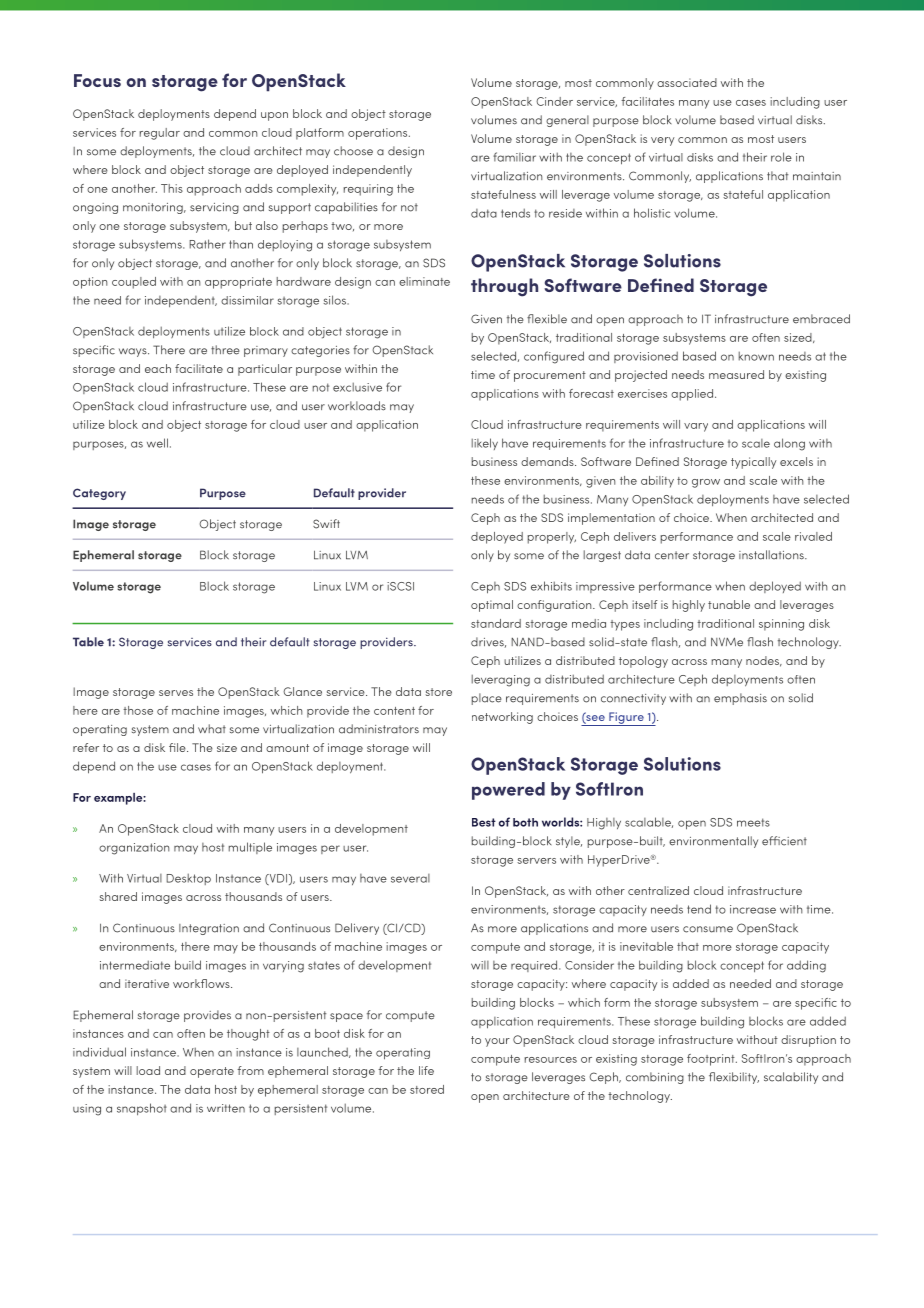 The width and height of the document is (924, 1308). What do you see at coordinates (212, 1072) in the document?
I see `operate` at bounding box center [212, 1072].
